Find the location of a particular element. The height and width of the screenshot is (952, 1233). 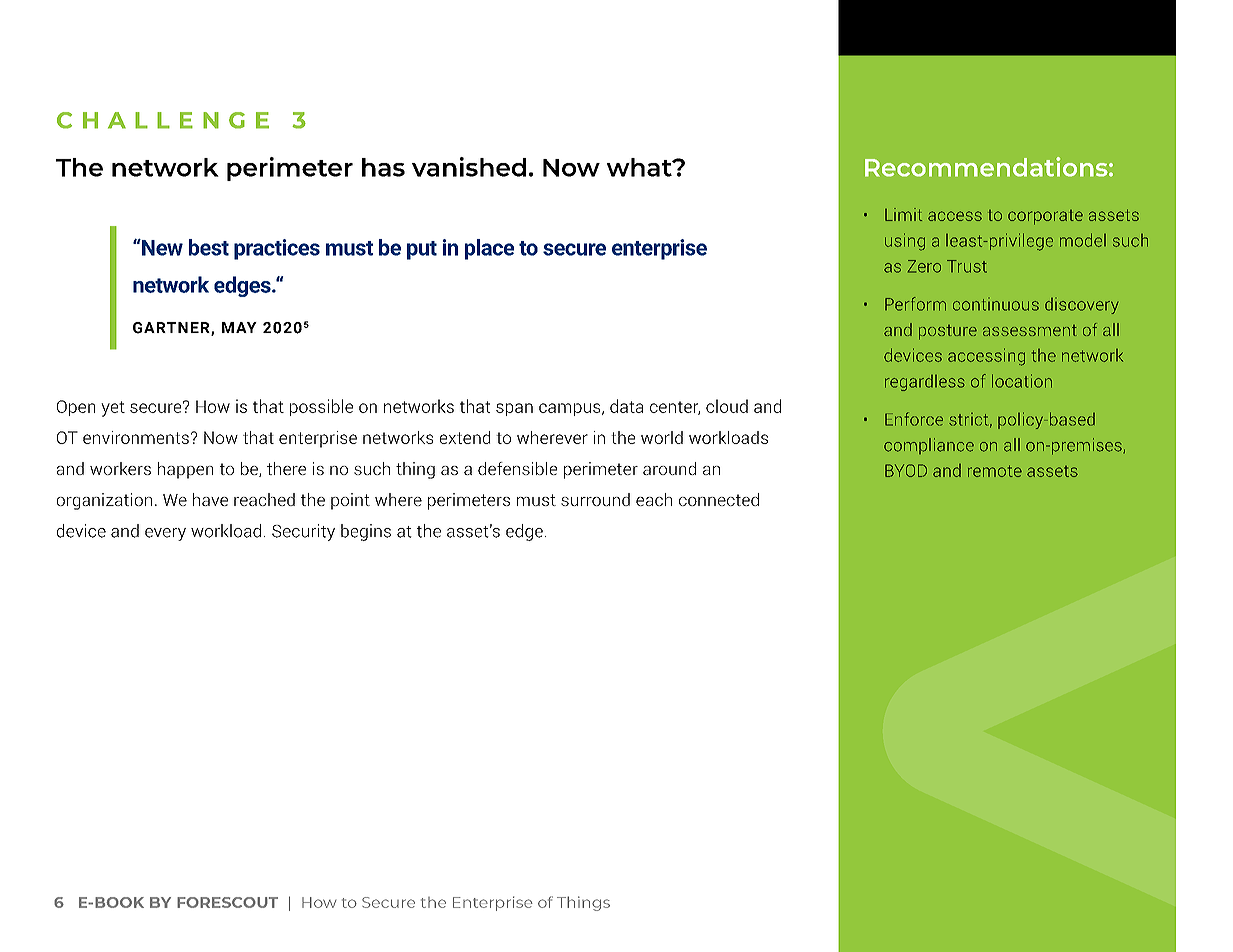

GARTNER is located at coordinates (172, 329).
